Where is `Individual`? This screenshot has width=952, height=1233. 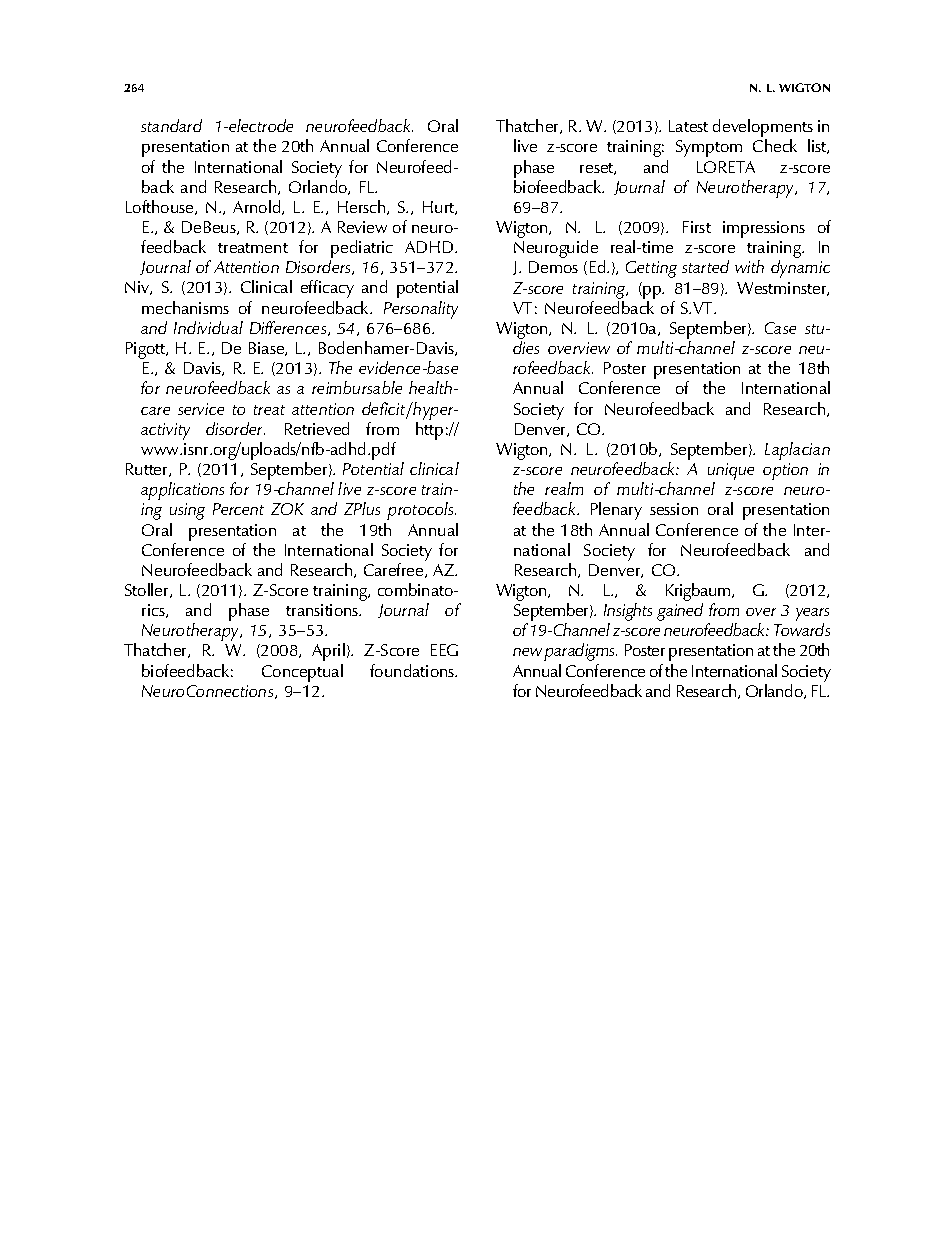
Individual is located at coordinates (208, 327).
